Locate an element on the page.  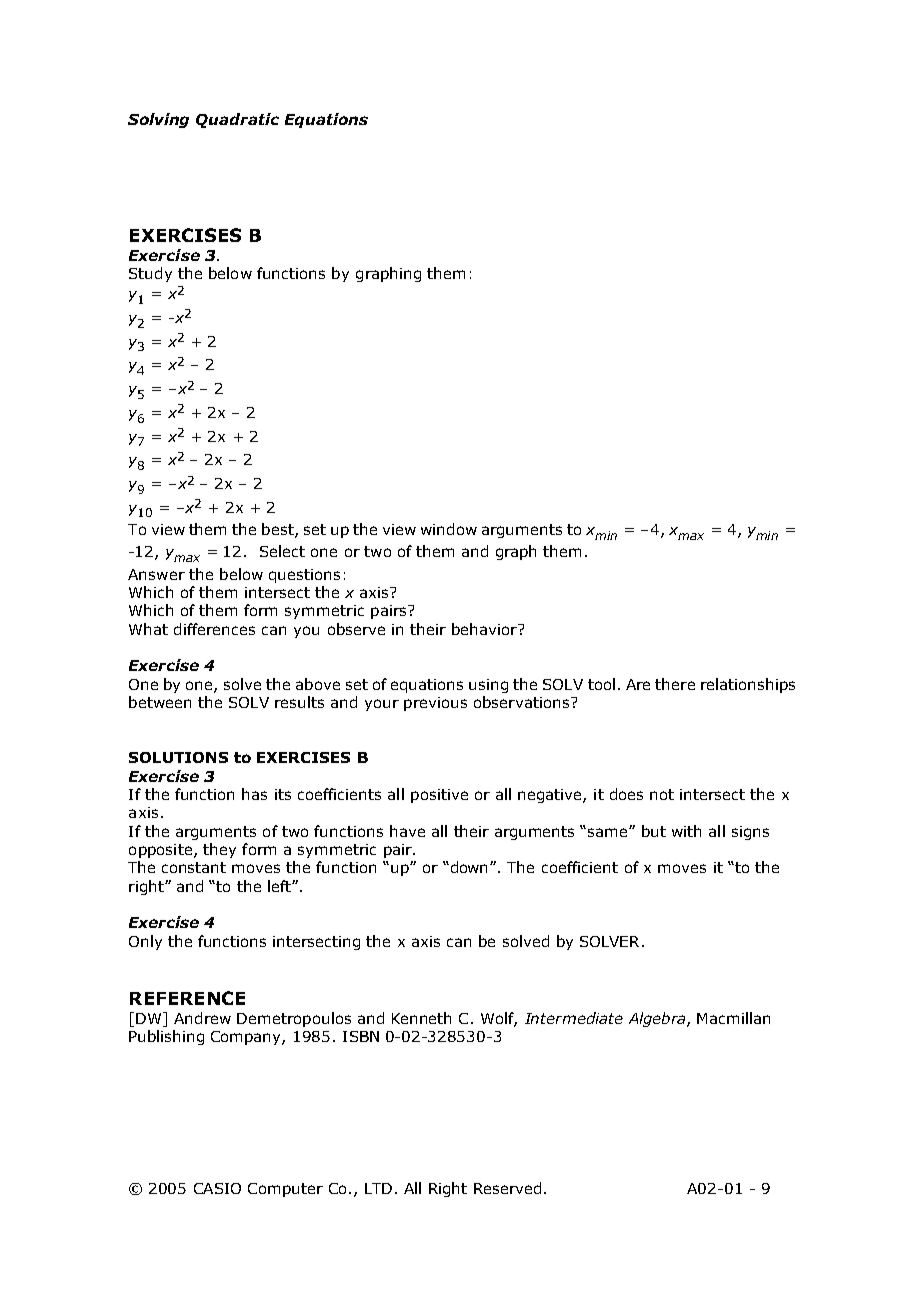
Reserved is located at coordinates (507, 1188).
